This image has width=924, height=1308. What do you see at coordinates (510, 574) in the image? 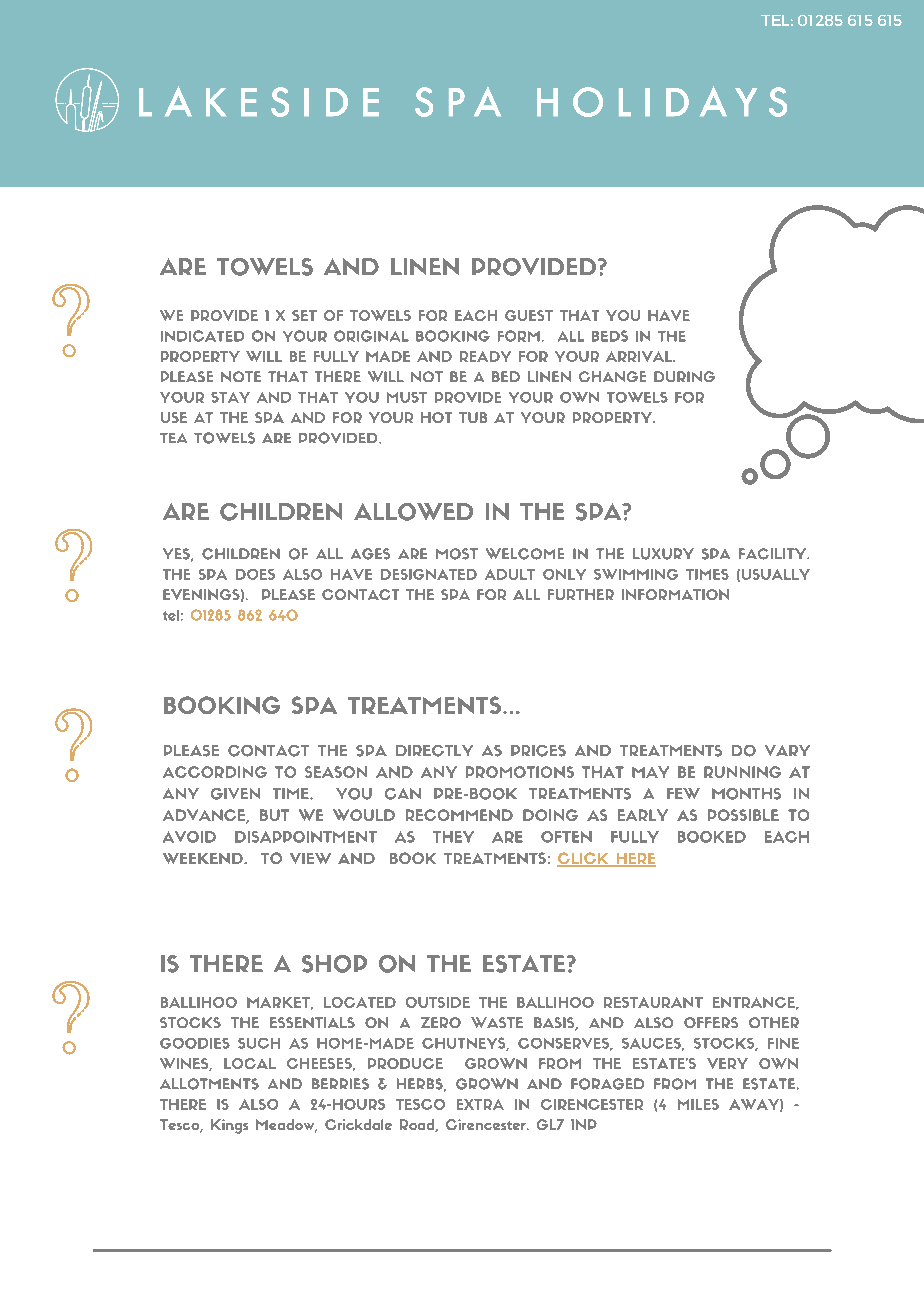
I see `ADULT` at bounding box center [510, 574].
